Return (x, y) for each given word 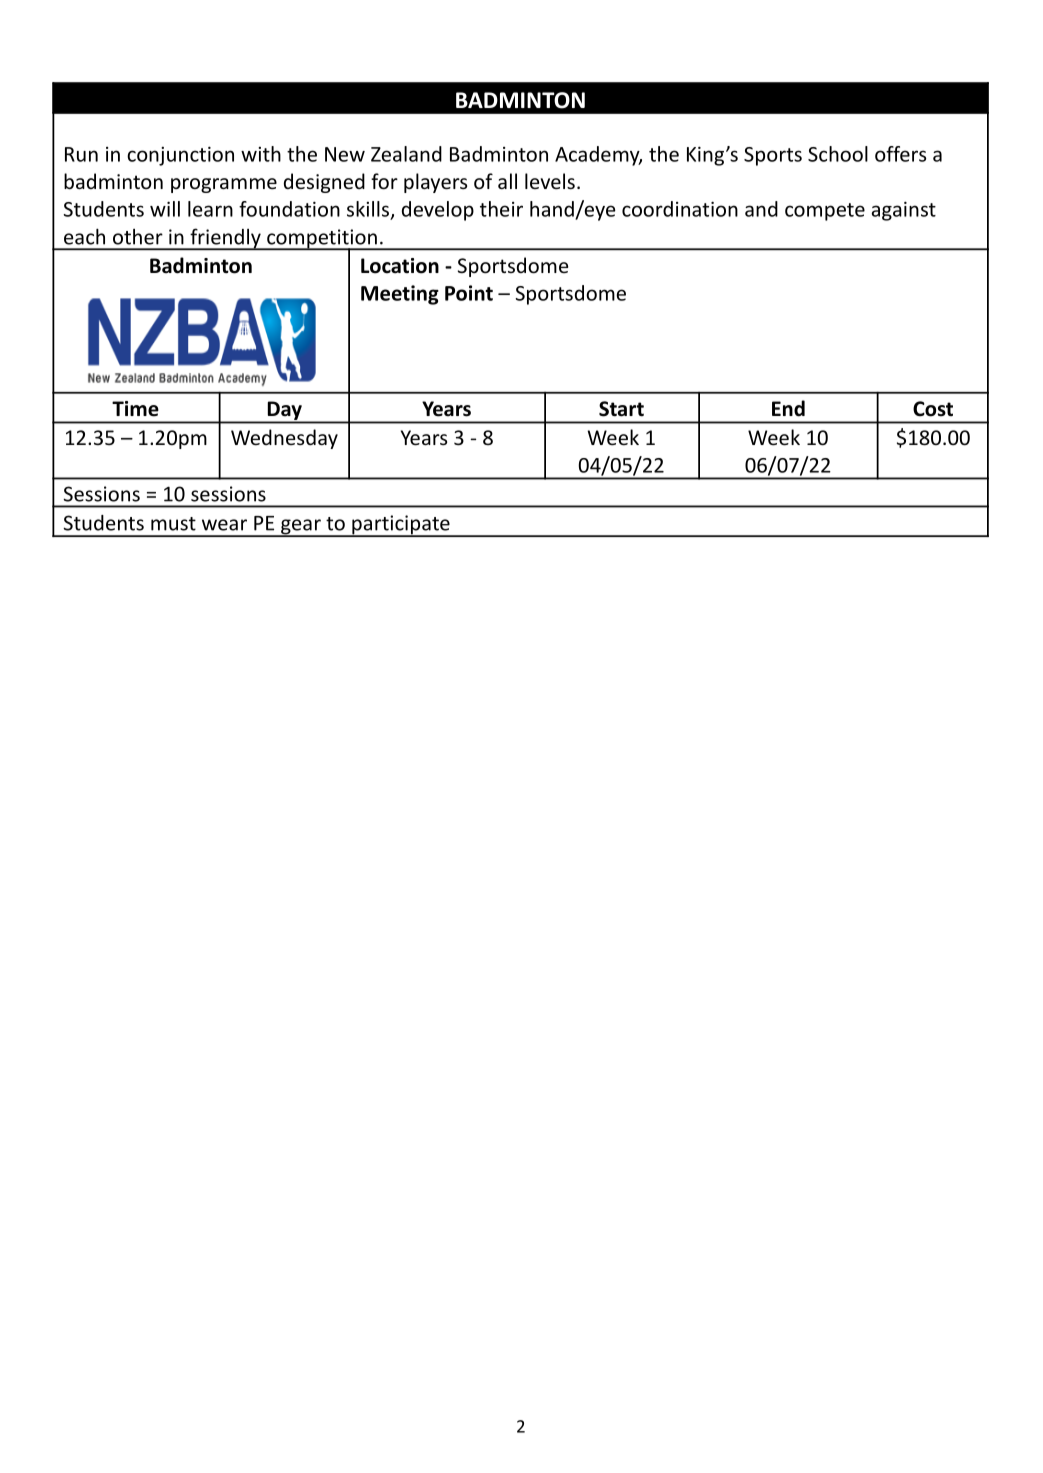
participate (401, 526)
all (507, 181)
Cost (933, 409)
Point (469, 293)
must (173, 524)
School (838, 154)
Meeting (400, 295)
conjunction (180, 156)
